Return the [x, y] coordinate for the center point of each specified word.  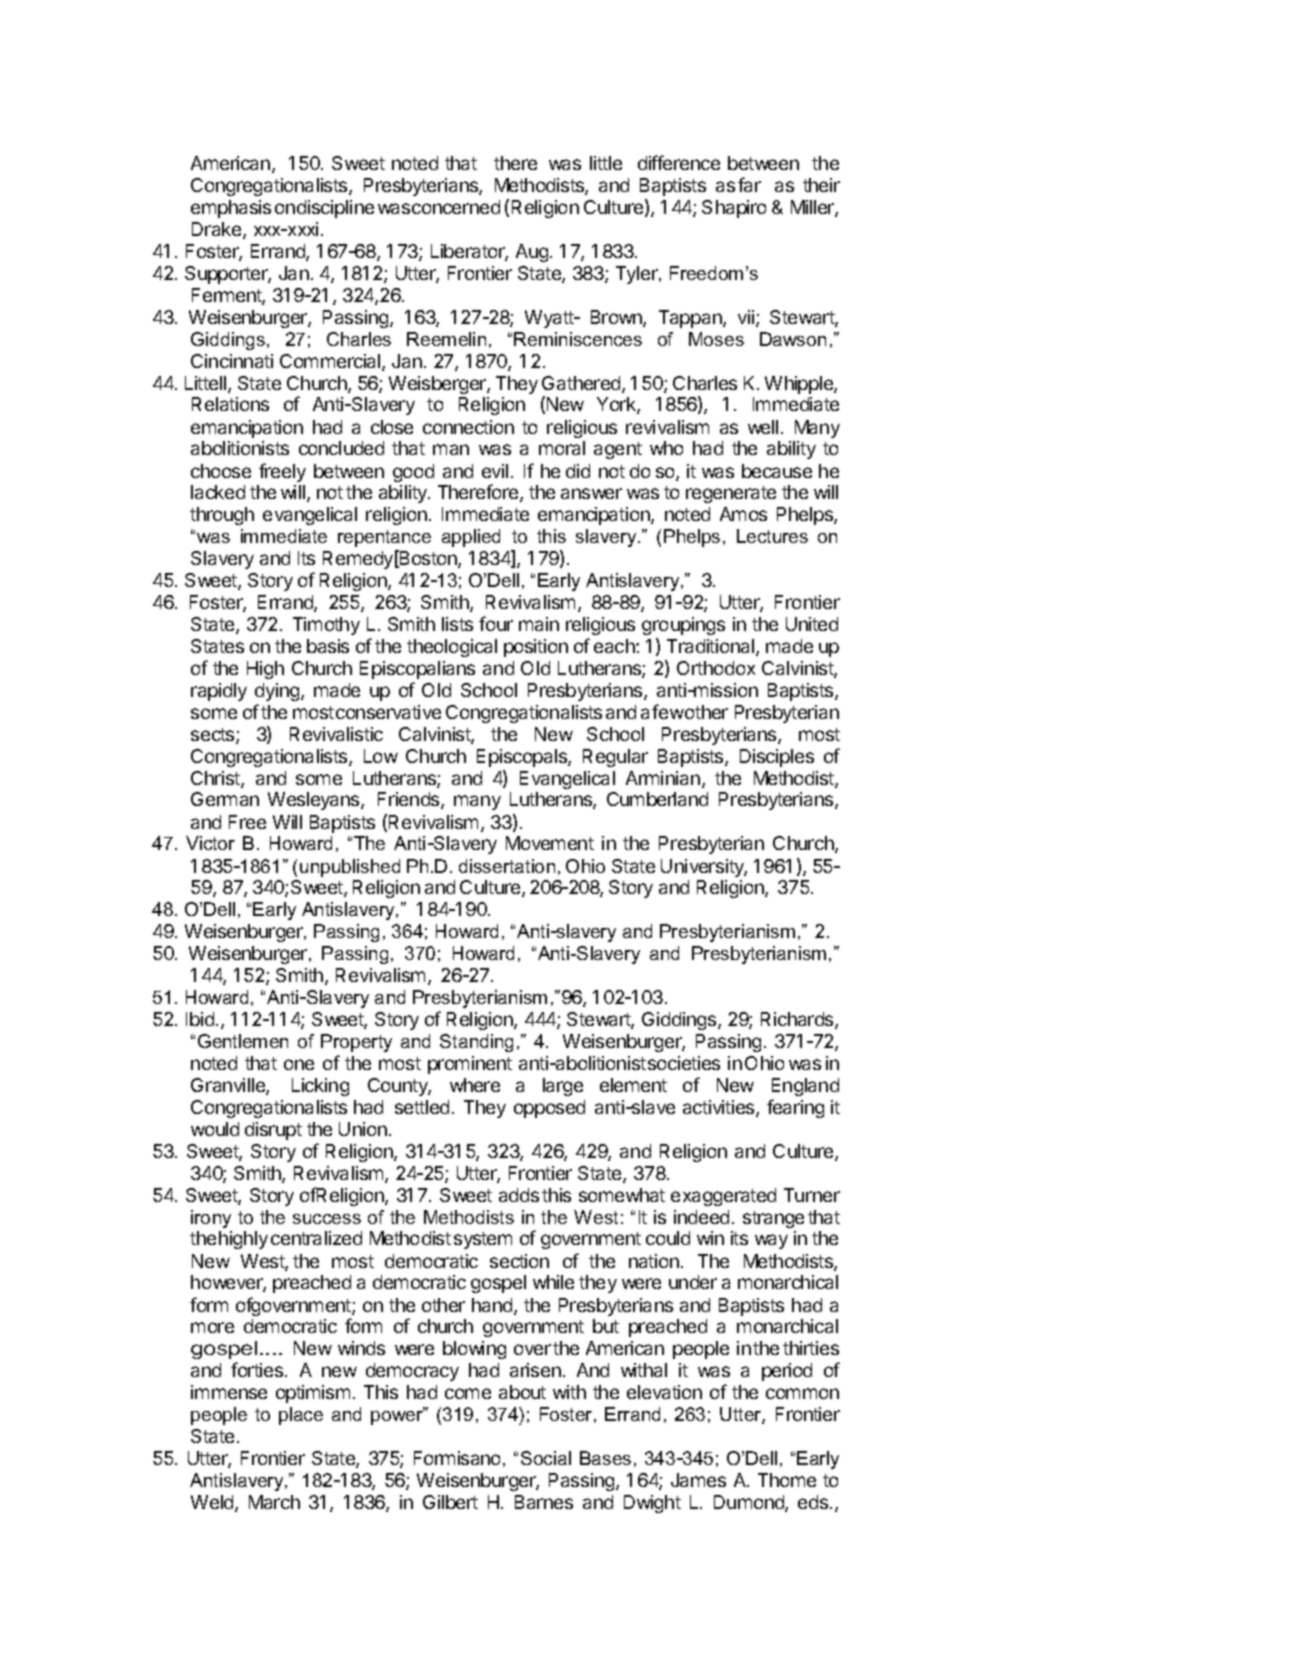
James [698, 1480]
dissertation [507, 866]
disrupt [273, 1131]
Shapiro [734, 209]
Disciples [777, 758]
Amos [743, 514]
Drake [218, 230]
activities [720, 1108]
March [274, 1502]
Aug [532, 253]
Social [546, 1458]
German [225, 799]
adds [519, 1195]
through [222, 516]
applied [471, 538]
